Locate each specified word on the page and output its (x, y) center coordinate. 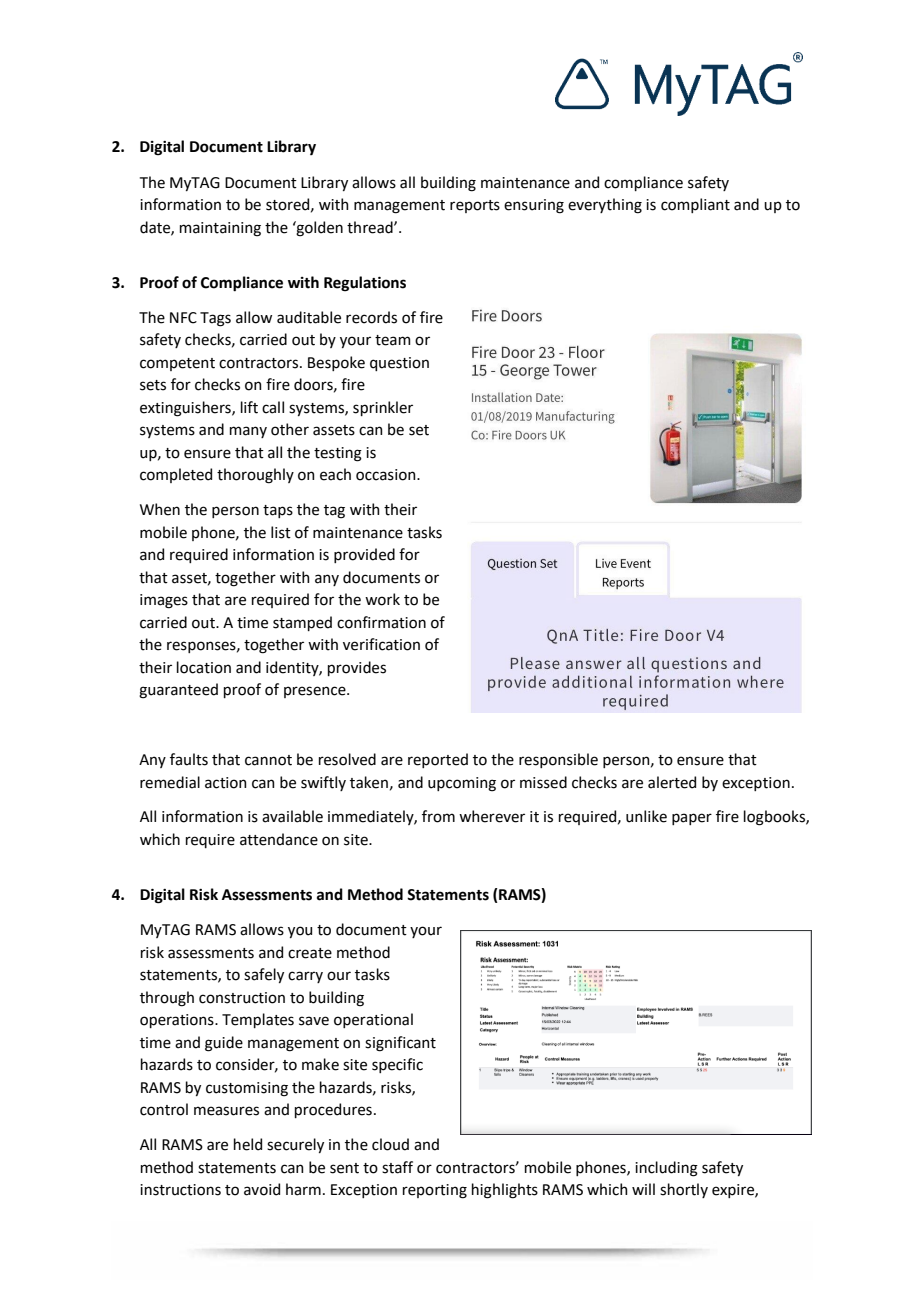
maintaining (220, 229)
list (281, 532)
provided (364, 555)
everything (605, 206)
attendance (279, 839)
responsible (558, 760)
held (248, 1144)
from (438, 816)
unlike (646, 816)
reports (475, 206)
